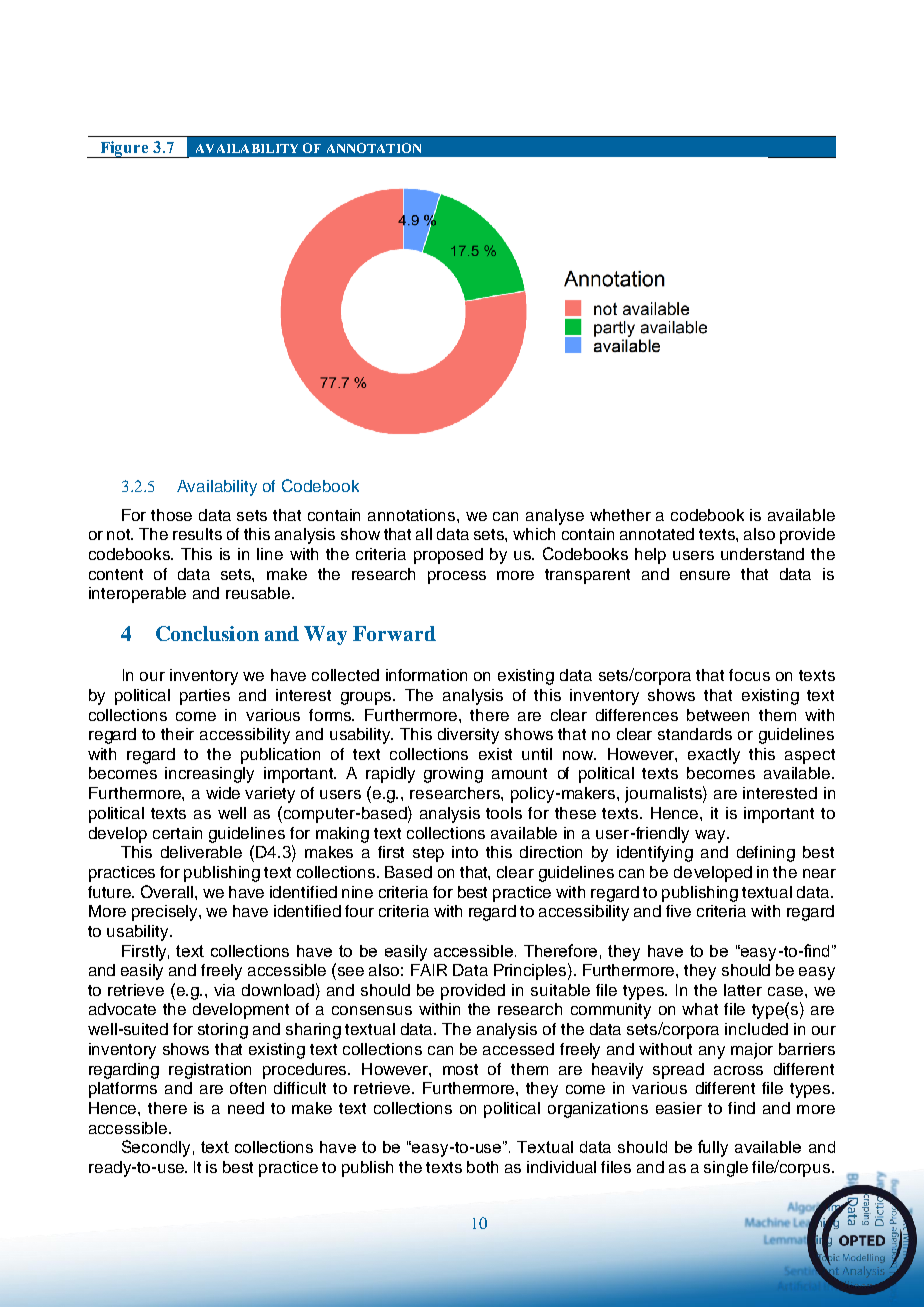 Image resolution: width=924 pixels, height=1307 pixels. What do you see at coordinates (465, 852) in the screenshot?
I see `into` at bounding box center [465, 852].
